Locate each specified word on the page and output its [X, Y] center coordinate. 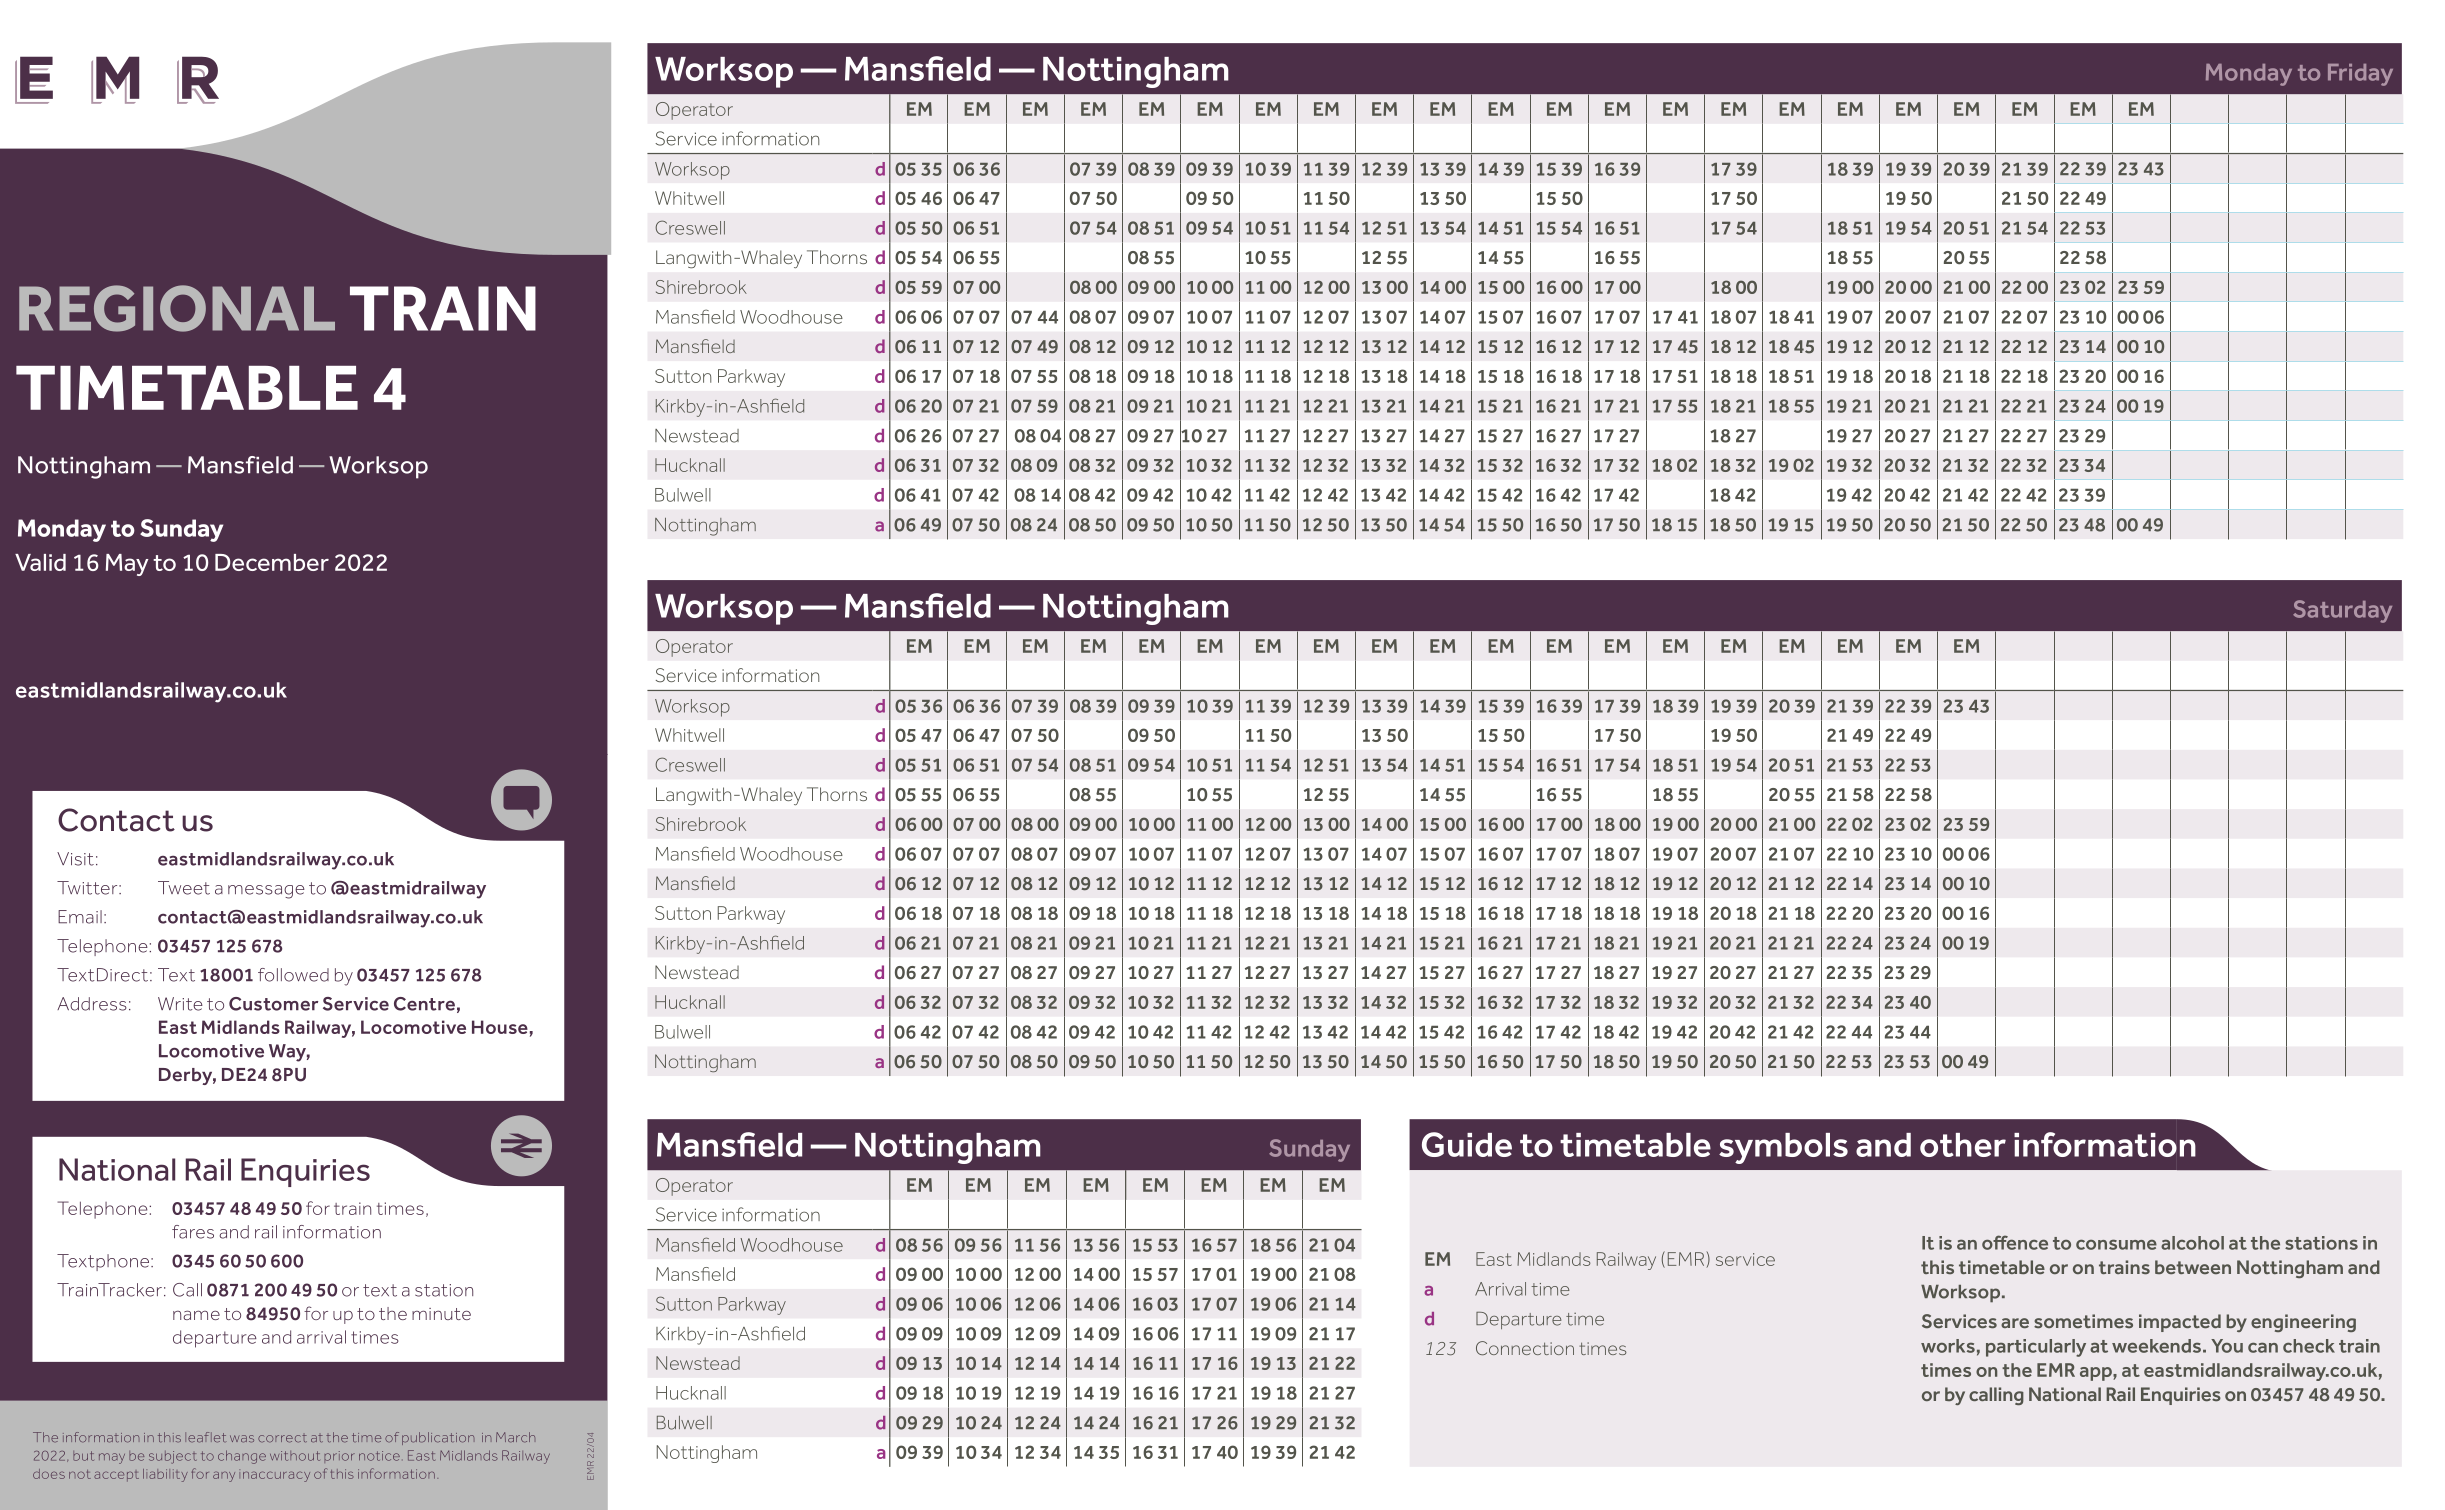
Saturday [2342, 611]
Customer [273, 1004]
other [1963, 1145]
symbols [1783, 1148]
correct [282, 1439]
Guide [1467, 1144]
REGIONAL [177, 308]
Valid [40, 562]
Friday [2360, 75]
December [272, 562]
